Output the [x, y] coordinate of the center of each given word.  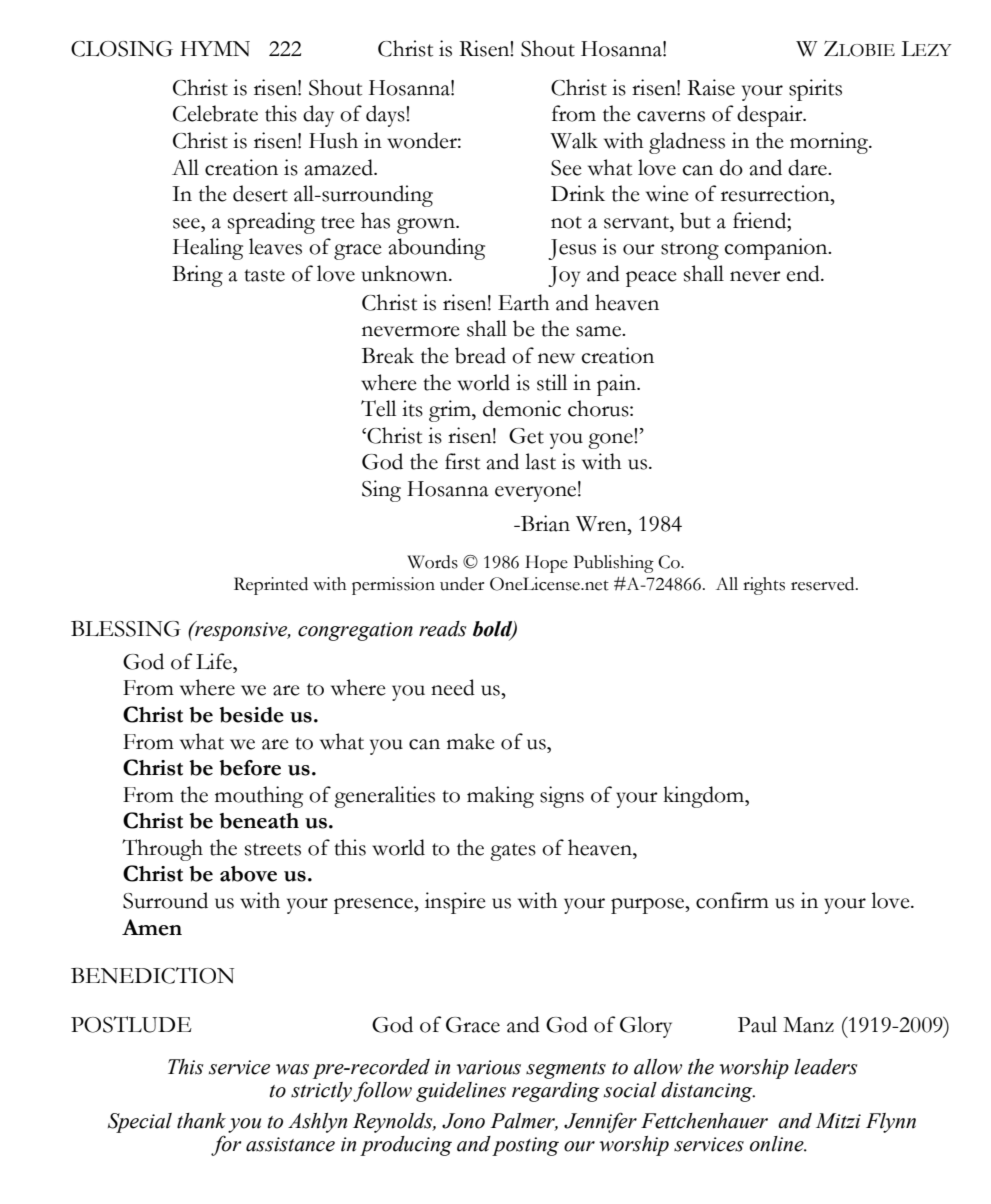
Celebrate [215, 113]
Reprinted [271, 586]
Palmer [524, 1122]
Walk [574, 140]
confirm [732, 900]
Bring [197, 276]
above [248, 874]
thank [201, 1121]
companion [777, 249]
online [778, 1144]
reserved [824, 584]
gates [513, 852]
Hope [546, 564]
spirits [815, 90]
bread [480, 355]
